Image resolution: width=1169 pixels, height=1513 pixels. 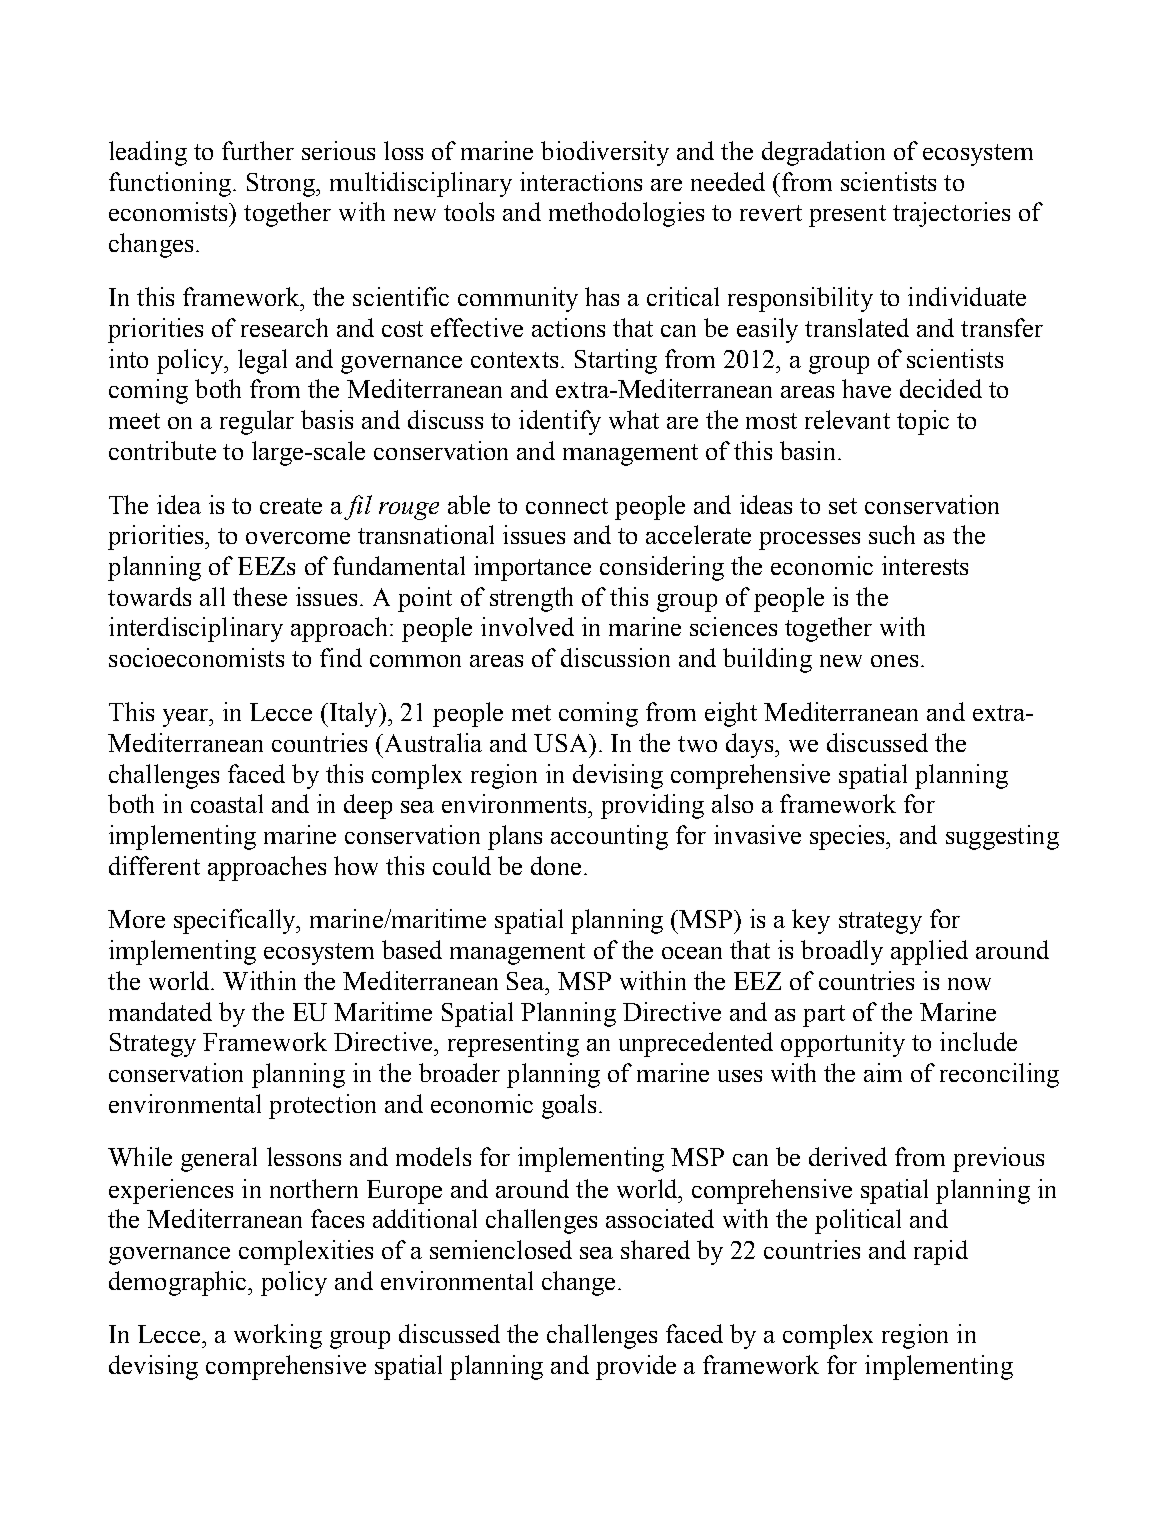 What do you see at coordinates (925, 565) in the screenshot?
I see `interests` at bounding box center [925, 565].
